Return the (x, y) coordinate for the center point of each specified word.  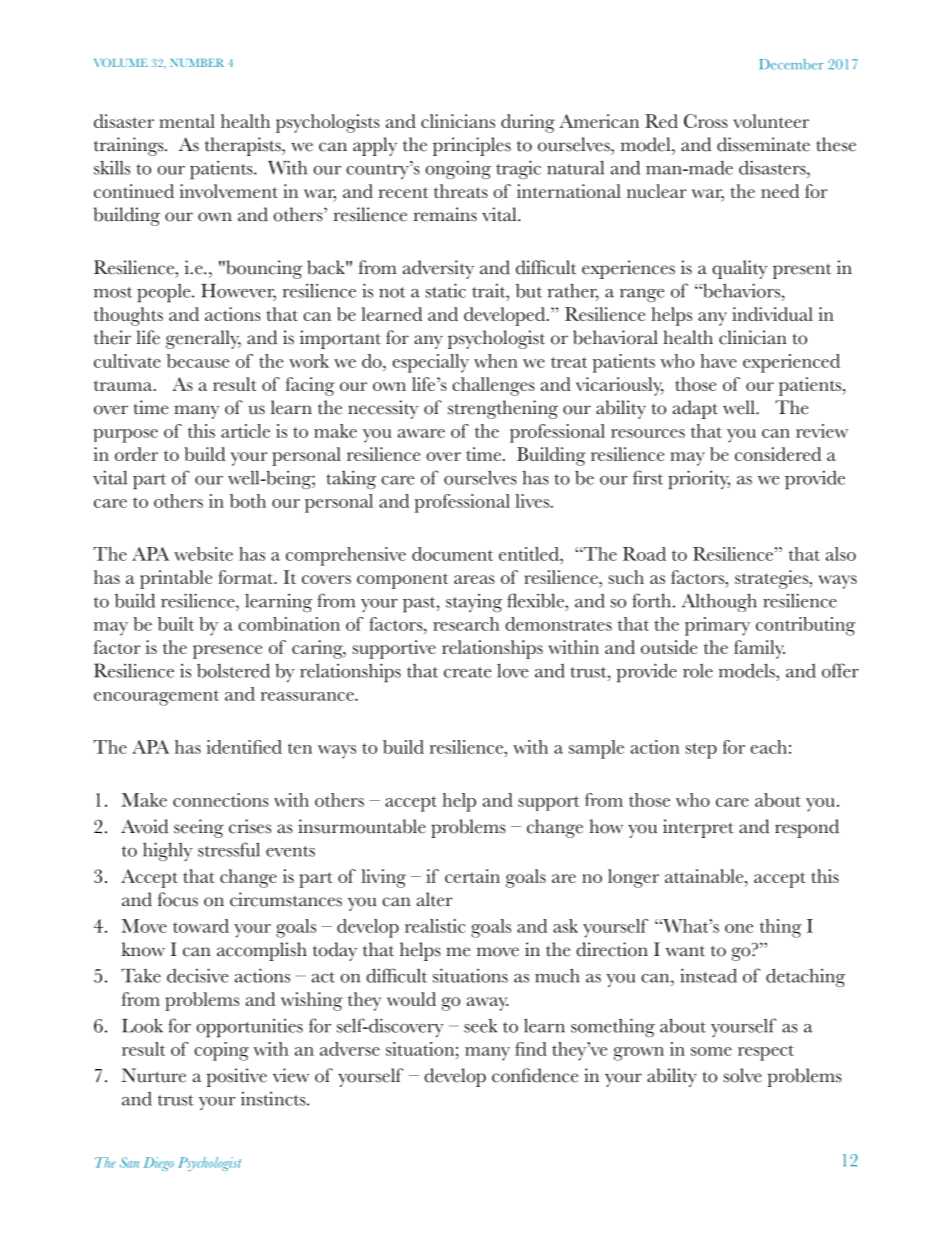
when (496, 361)
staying (474, 603)
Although (719, 602)
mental (187, 121)
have (718, 361)
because (198, 361)
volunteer (771, 121)
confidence (535, 1075)
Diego (158, 1164)
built (176, 624)
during (528, 123)
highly (168, 851)
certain (472, 876)
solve (743, 1075)
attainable (705, 876)
